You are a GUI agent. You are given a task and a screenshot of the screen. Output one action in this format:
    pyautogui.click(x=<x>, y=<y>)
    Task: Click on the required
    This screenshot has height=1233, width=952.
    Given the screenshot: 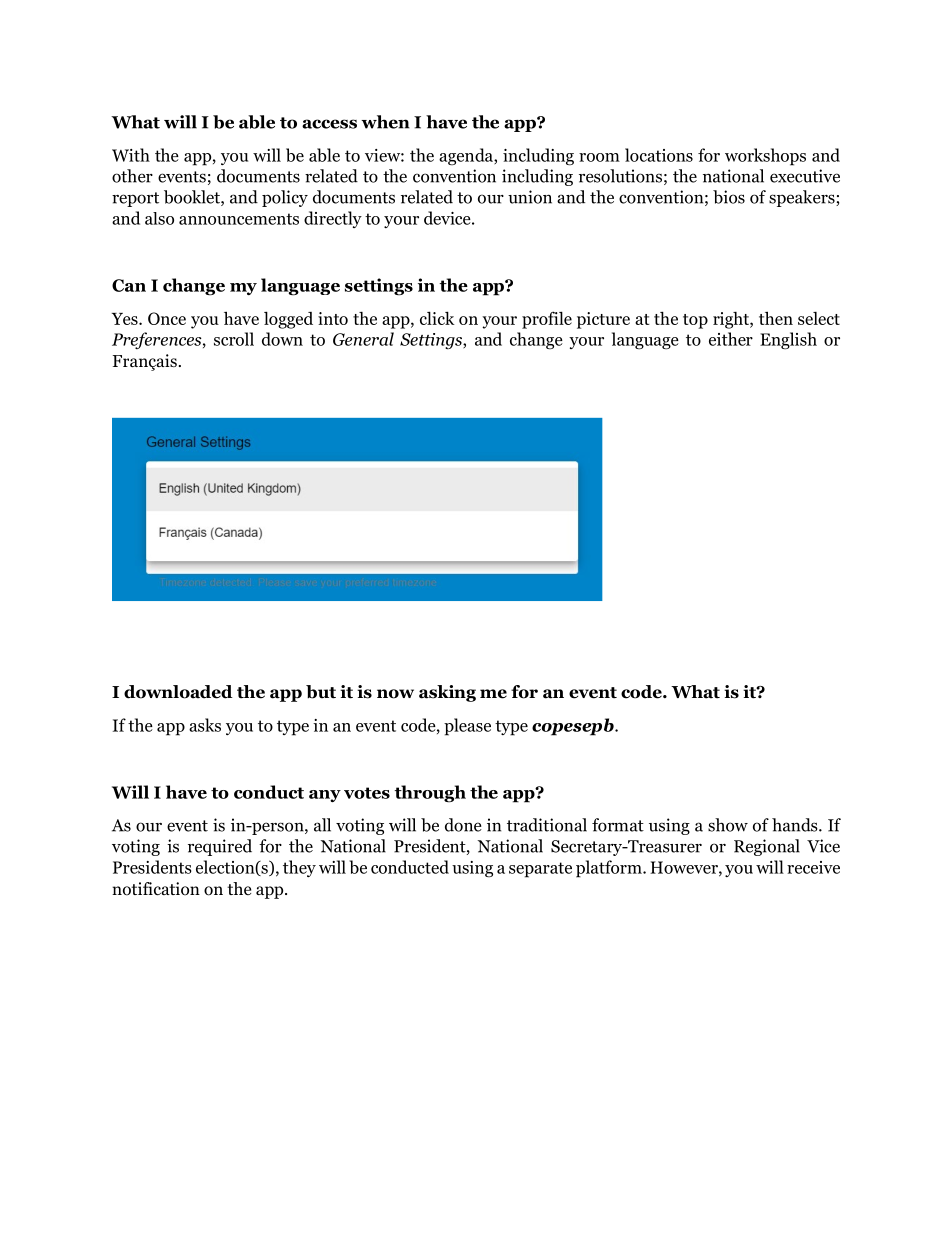 What is the action you would take?
    pyautogui.click(x=220, y=847)
